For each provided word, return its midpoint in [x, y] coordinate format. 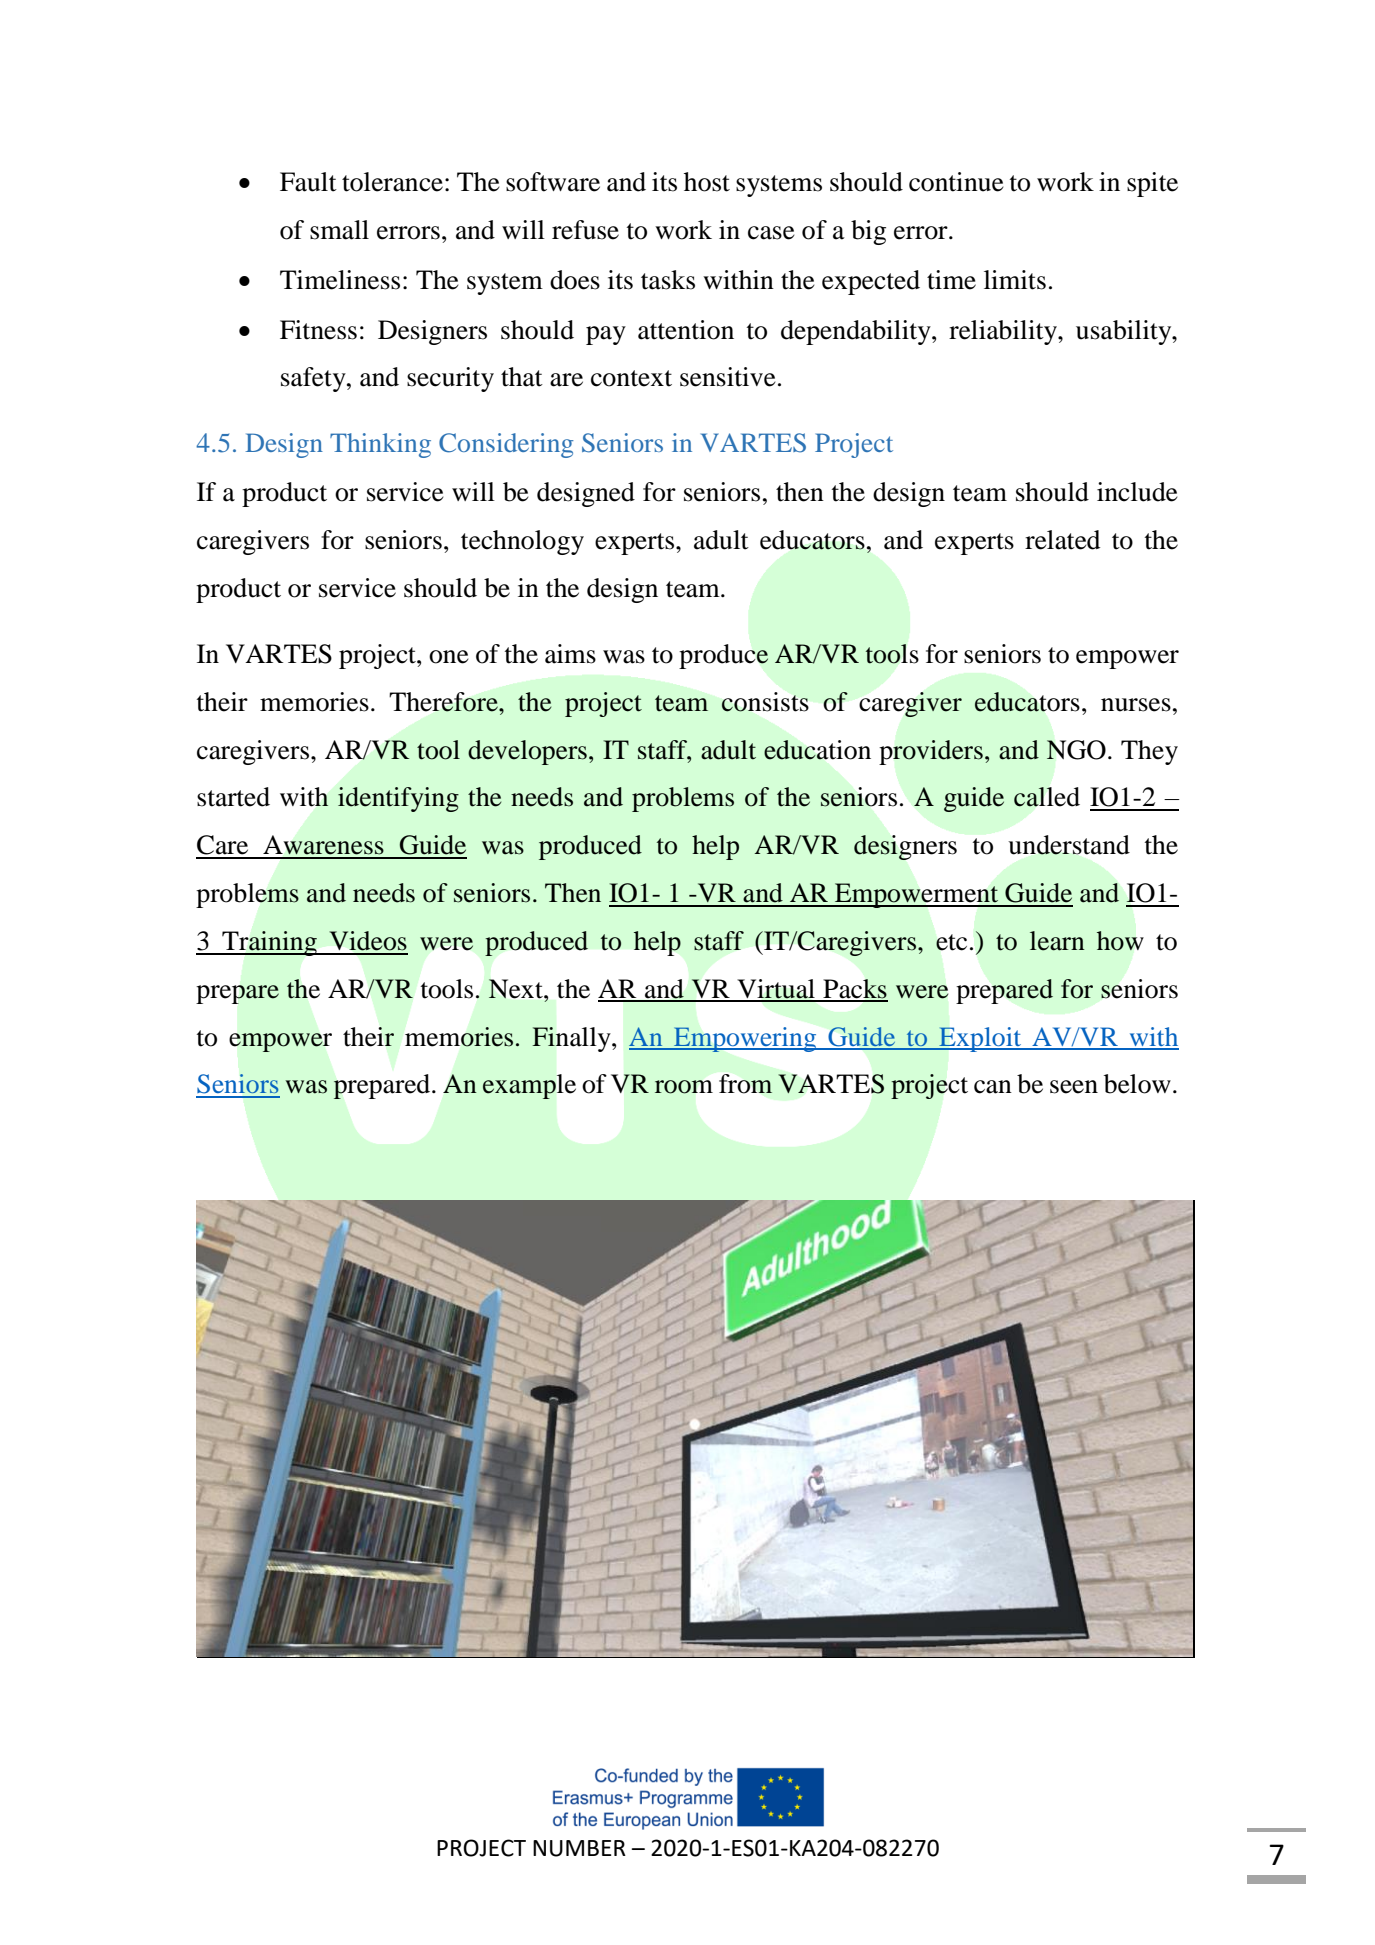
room [684, 1087]
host [707, 182]
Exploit [980, 1039]
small [339, 230]
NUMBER [579, 1848]
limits [1015, 280]
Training [269, 943]
